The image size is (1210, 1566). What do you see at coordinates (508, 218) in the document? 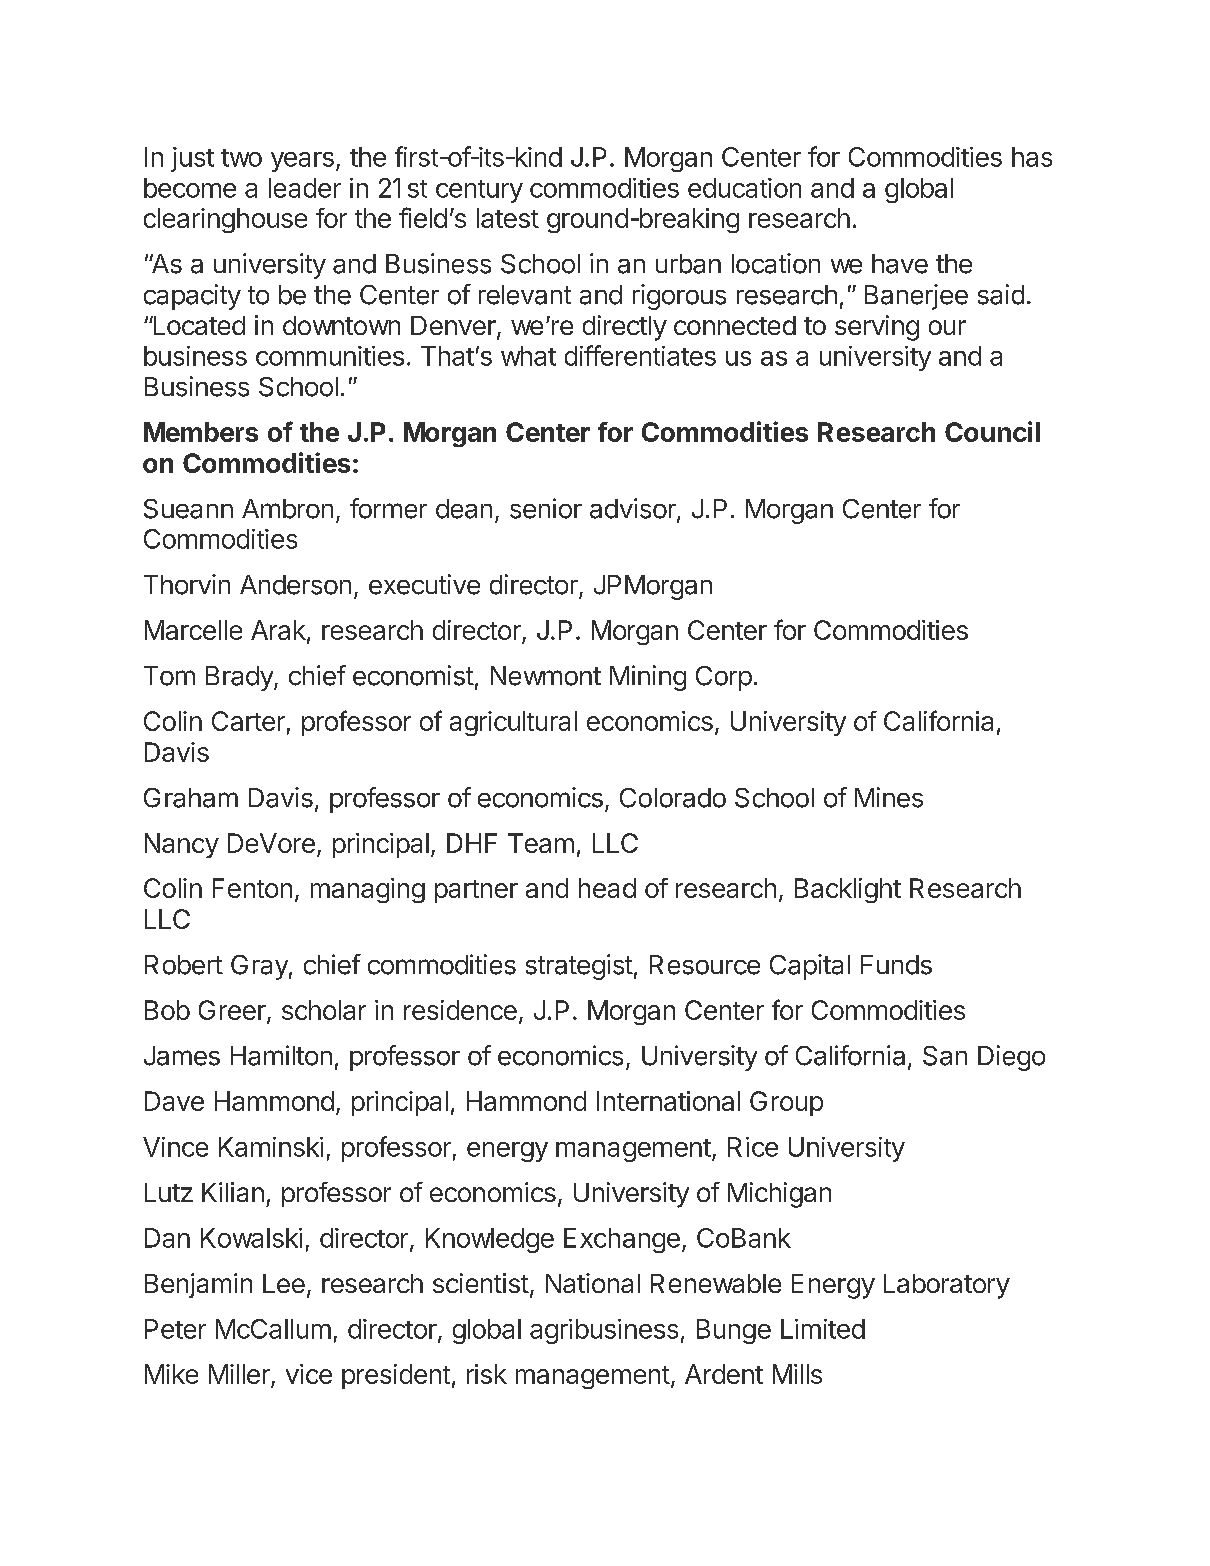
I see `latest` at bounding box center [508, 218].
